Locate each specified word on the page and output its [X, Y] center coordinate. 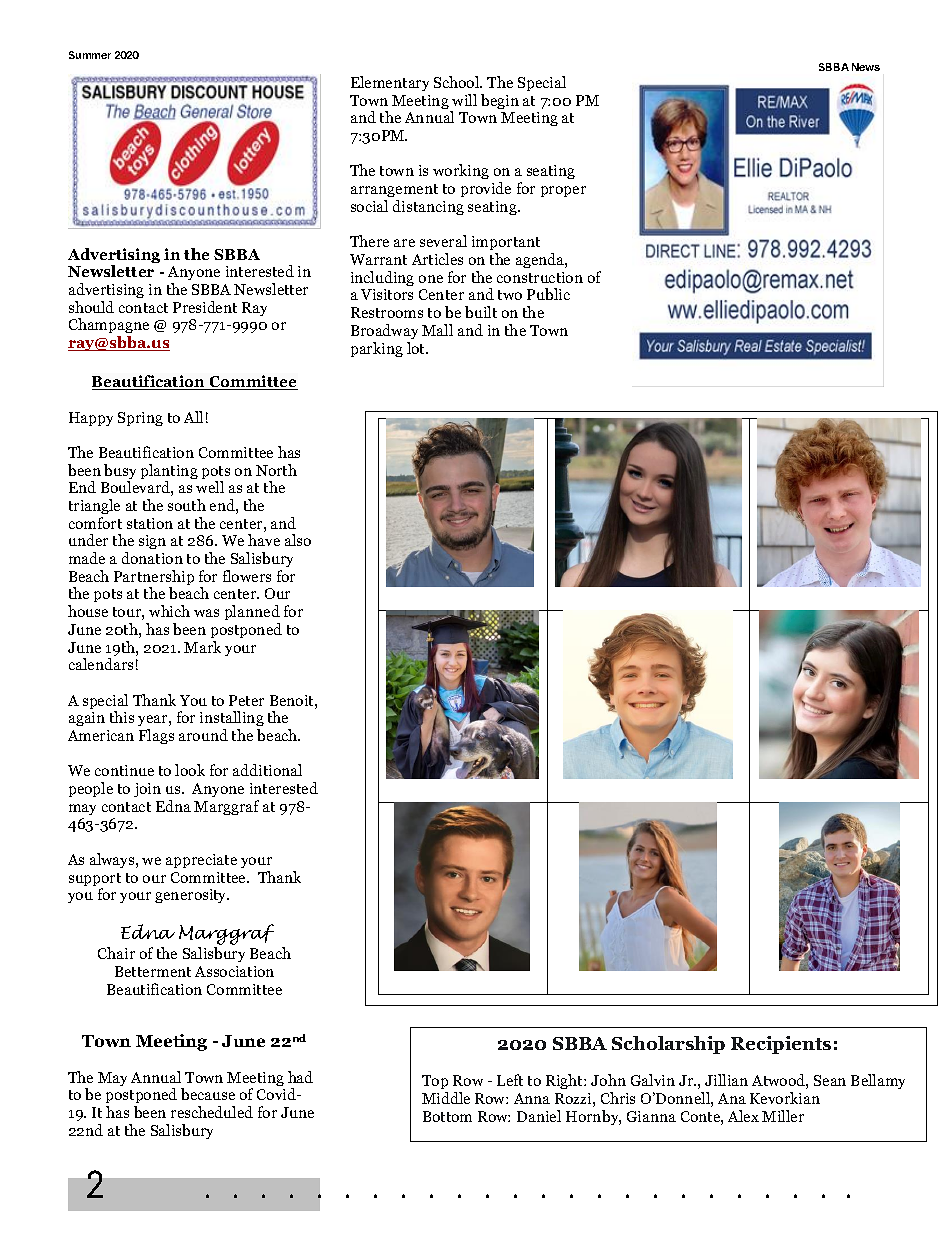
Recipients [781, 1045]
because [208, 1094]
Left [510, 1080]
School [458, 82]
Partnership [154, 579]
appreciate [201, 861]
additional [267, 770]
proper [563, 191]
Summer [90, 55]
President [205, 307]
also [298, 540]
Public [548, 294]
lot [417, 348]
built [481, 312]
